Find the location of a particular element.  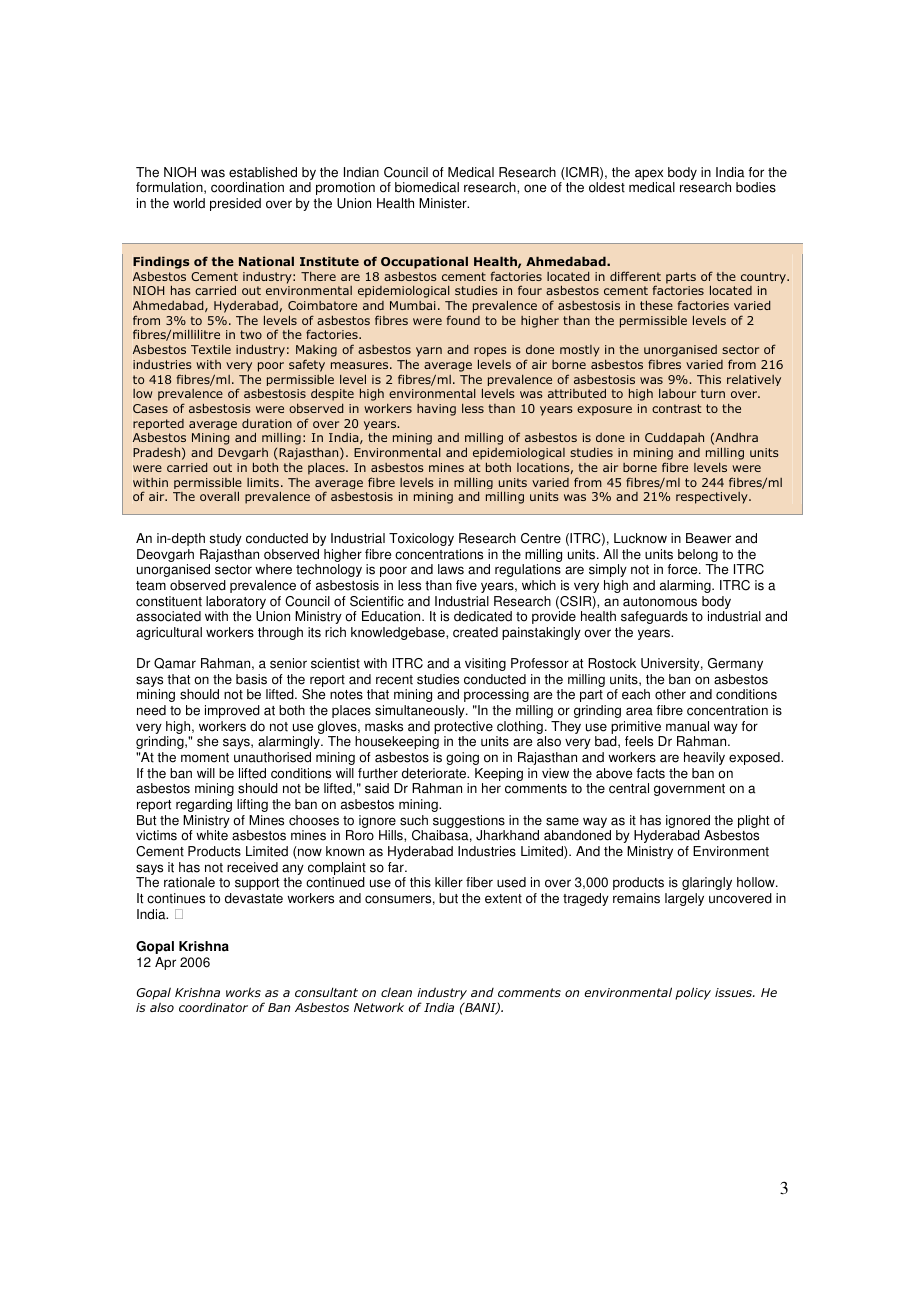

force is located at coordinates (683, 569).
